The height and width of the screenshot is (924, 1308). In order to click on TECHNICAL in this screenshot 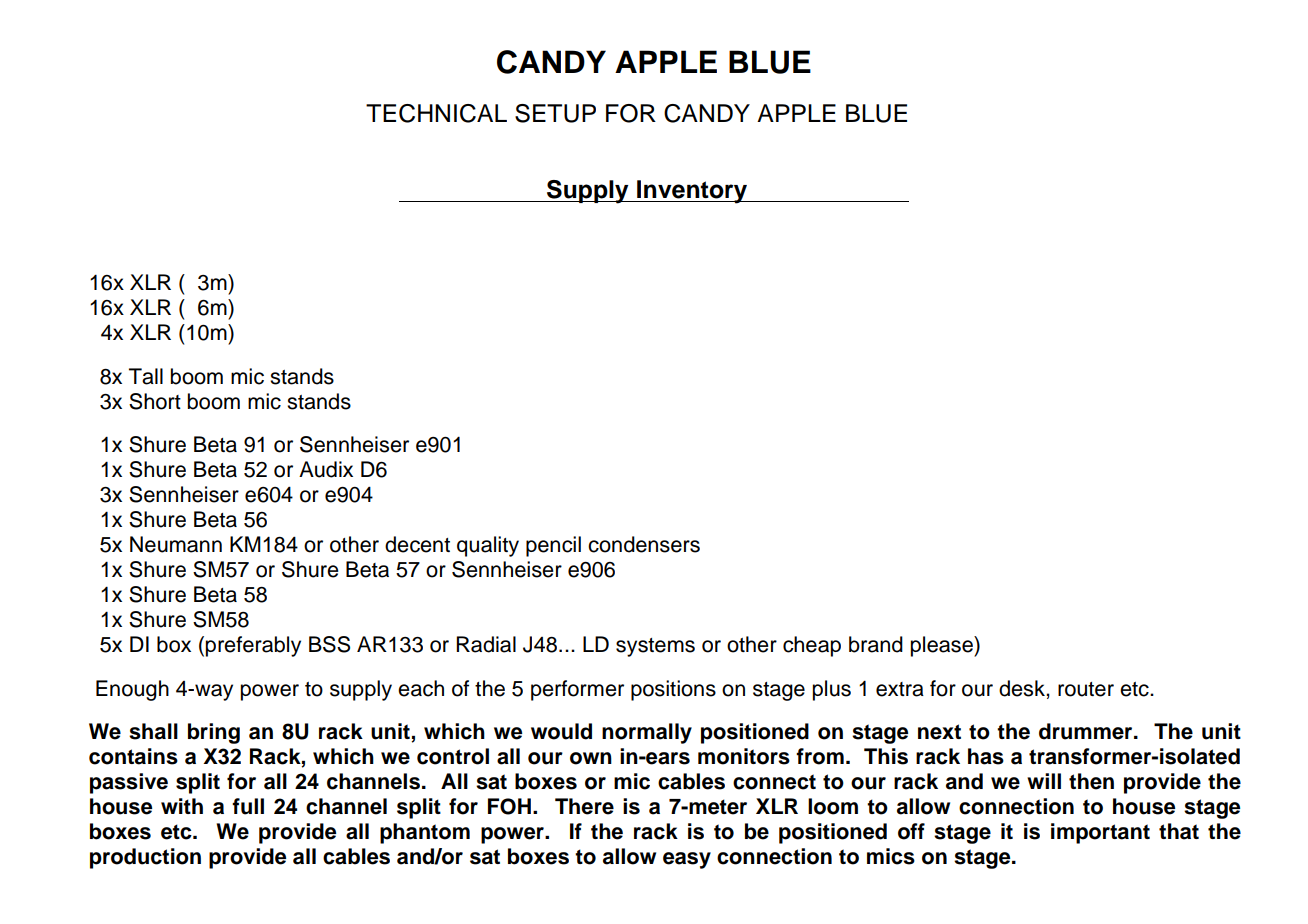, I will do `click(436, 113)`.
